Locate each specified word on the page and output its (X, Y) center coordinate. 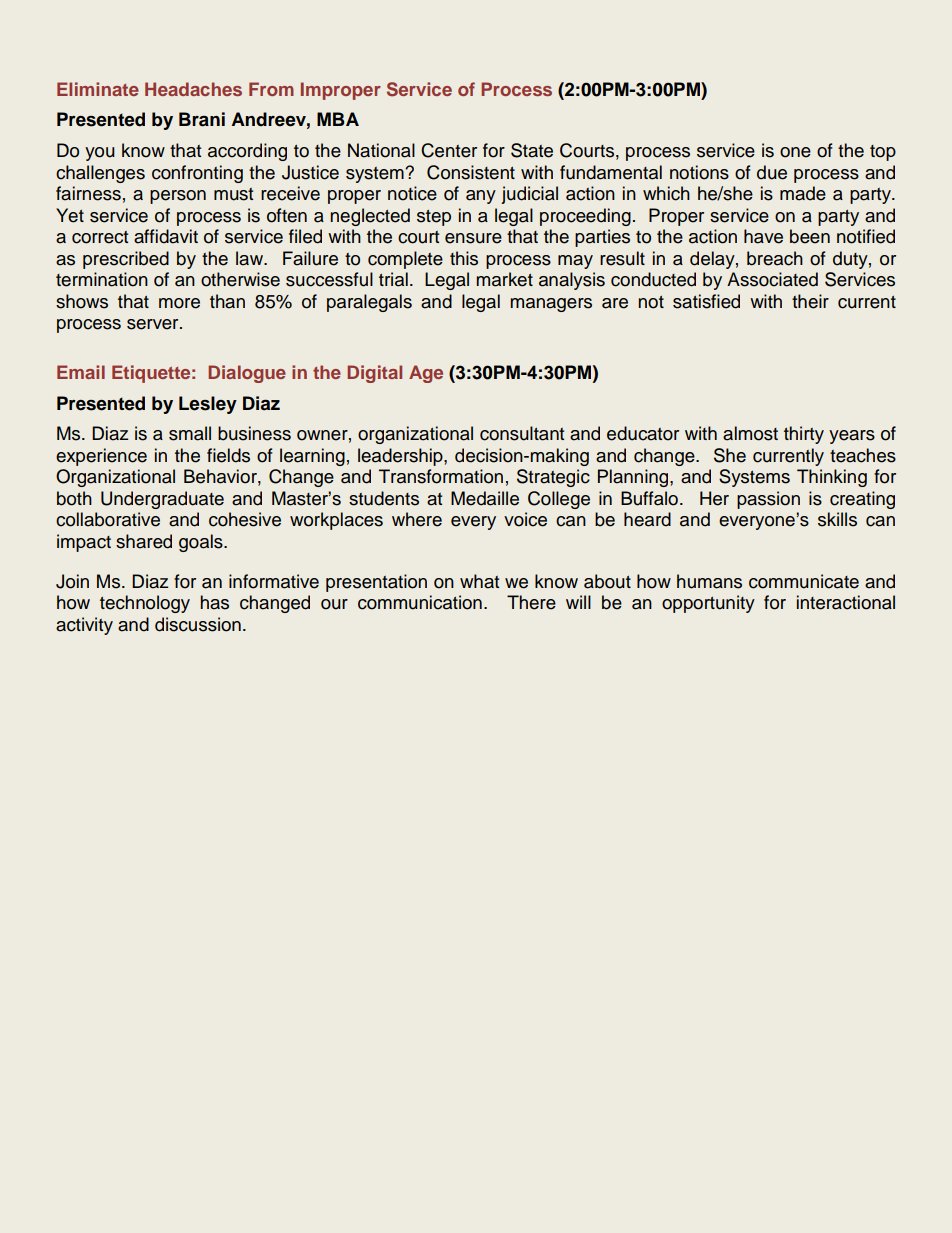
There (531, 602)
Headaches (193, 89)
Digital (374, 374)
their (810, 301)
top (883, 153)
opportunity (708, 604)
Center (449, 150)
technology (145, 604)
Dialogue (247, 374)
